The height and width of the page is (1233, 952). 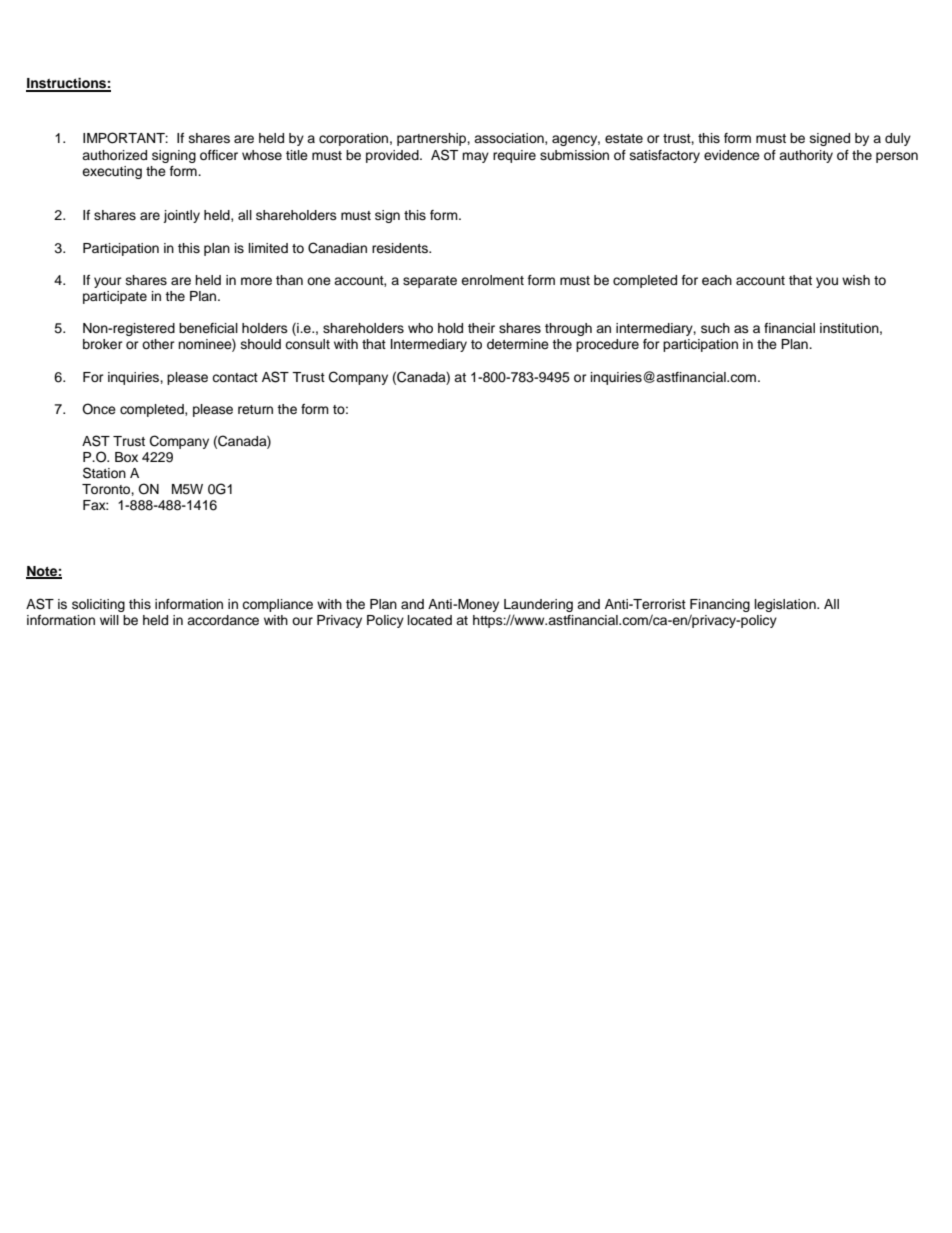 What do you see at coordinates (856, 280) in the page?
I see `wish` at bounding box center [856, 280].
